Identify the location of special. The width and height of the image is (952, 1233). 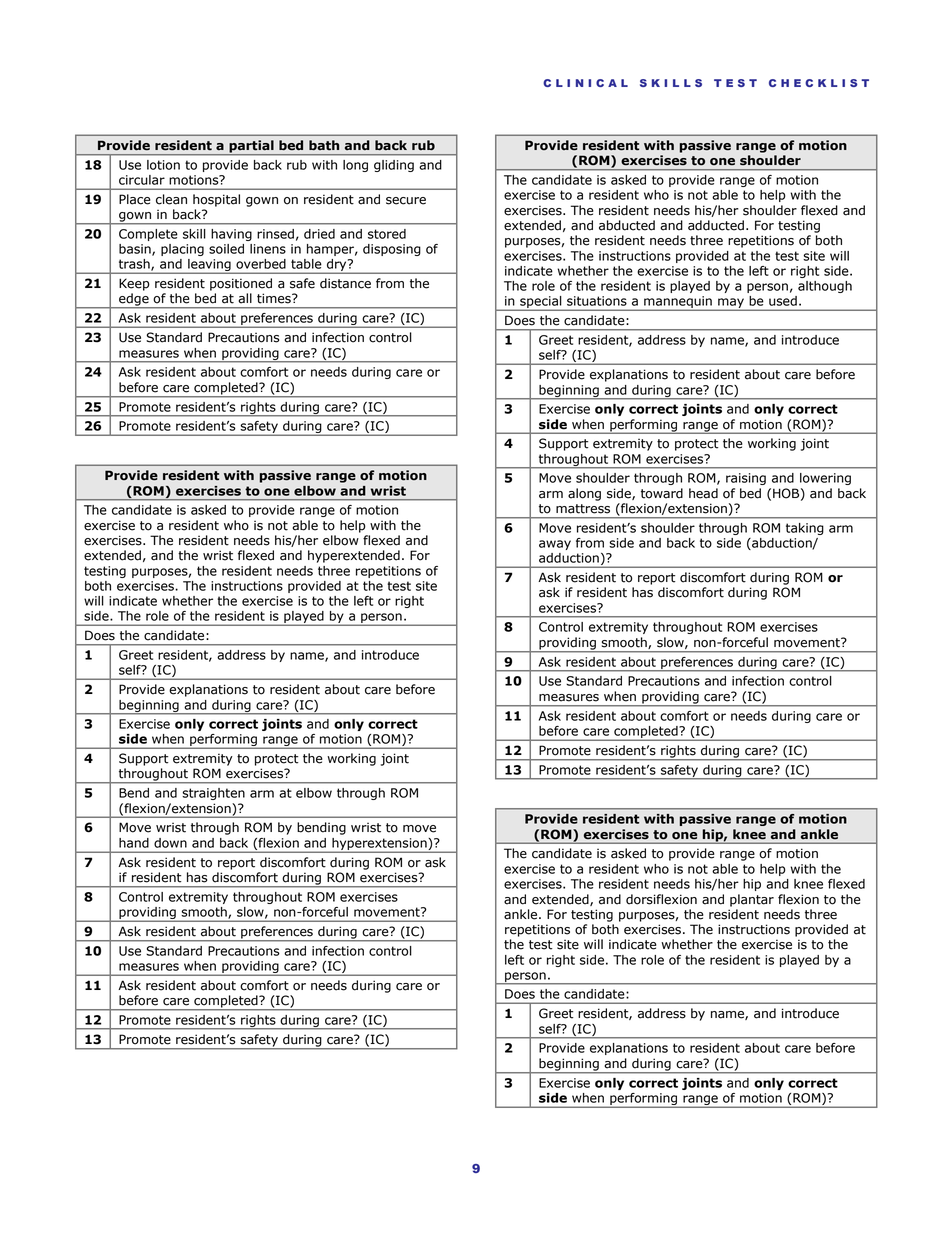
(541, 303).
